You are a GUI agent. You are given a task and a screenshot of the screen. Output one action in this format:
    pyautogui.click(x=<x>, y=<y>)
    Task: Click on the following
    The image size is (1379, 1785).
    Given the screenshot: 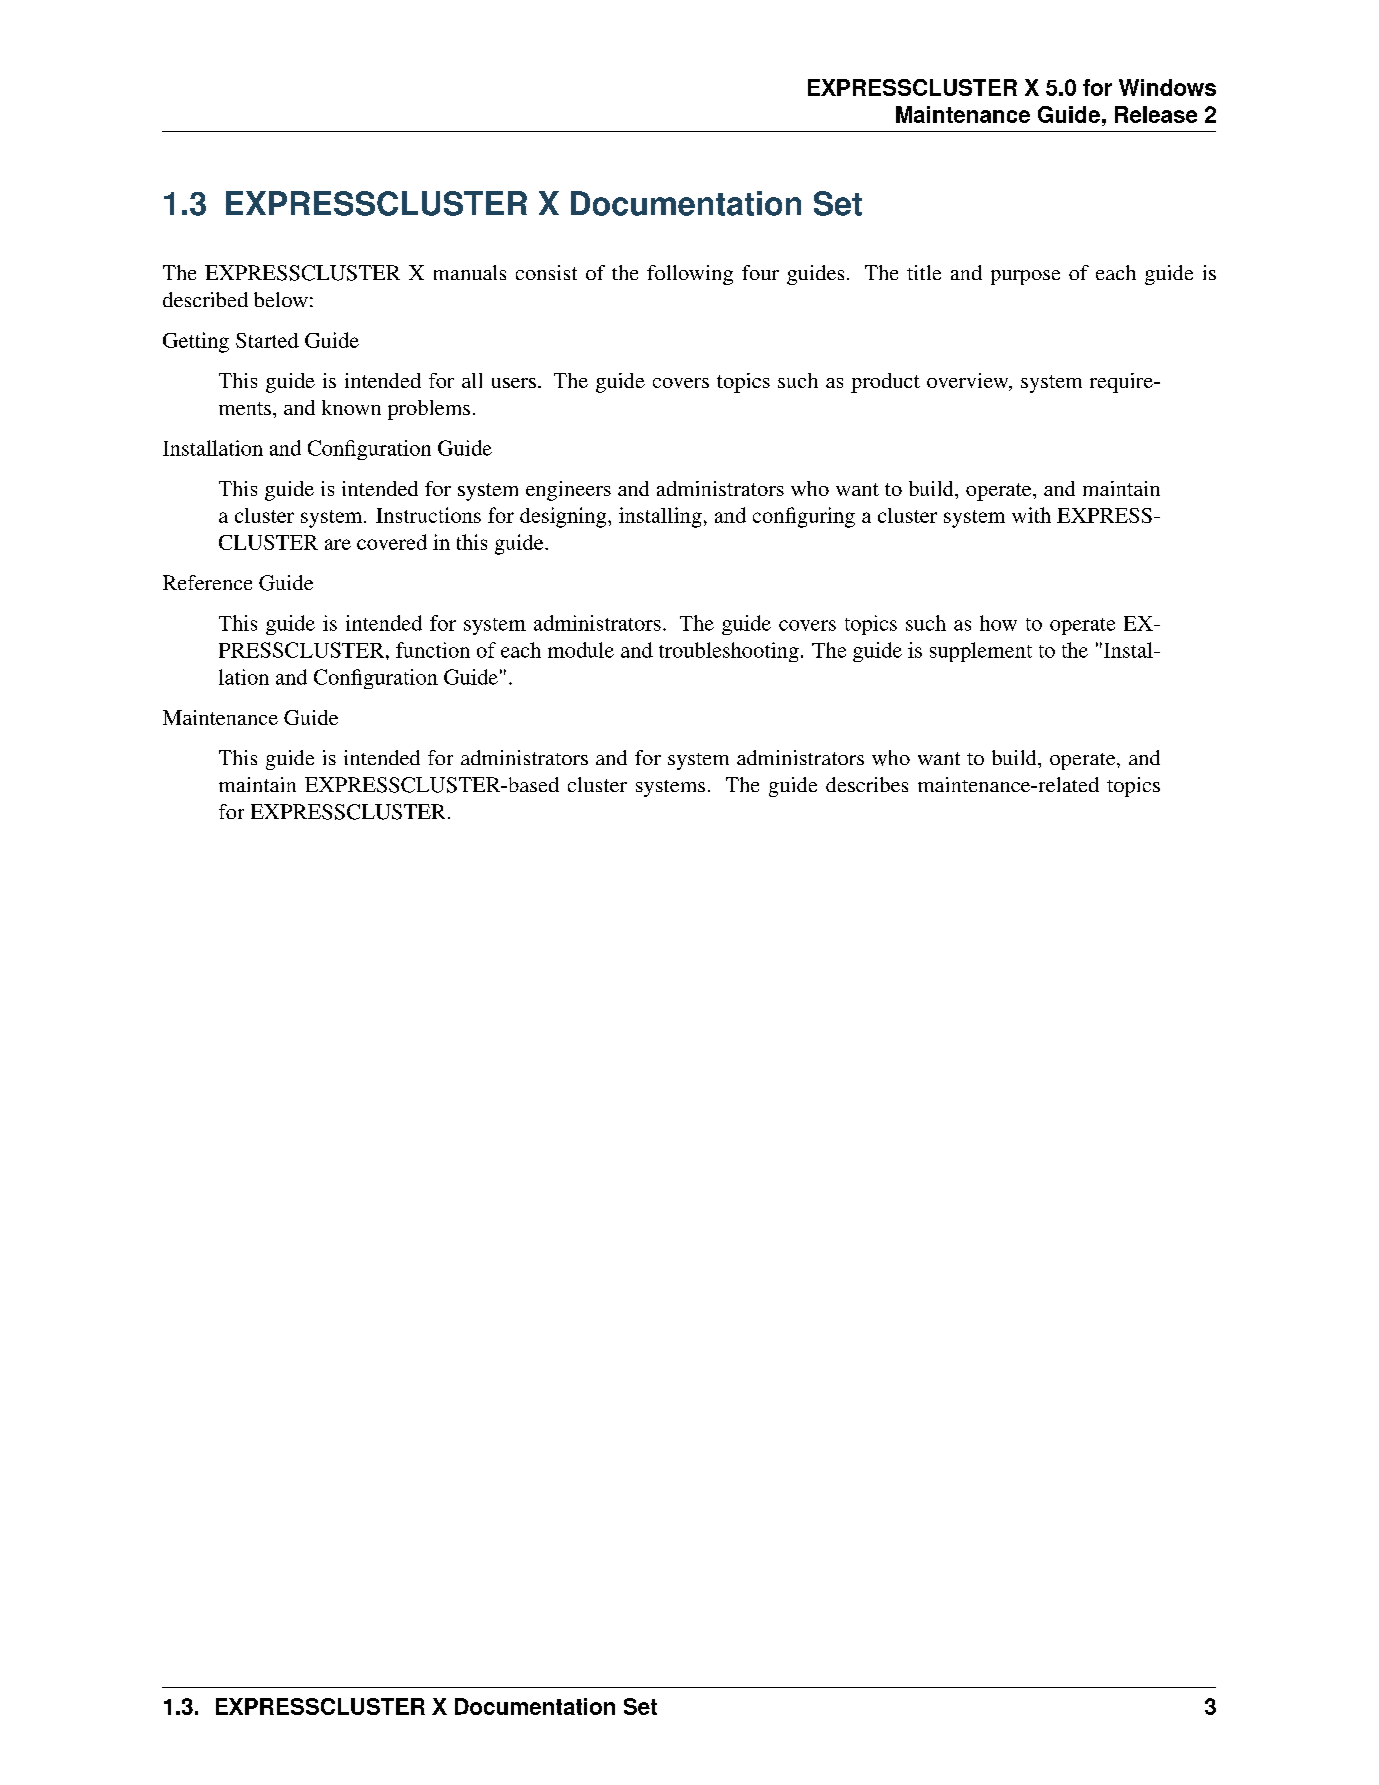 What is the action you would take?
    pyautogui.click(x=690, y=275)
